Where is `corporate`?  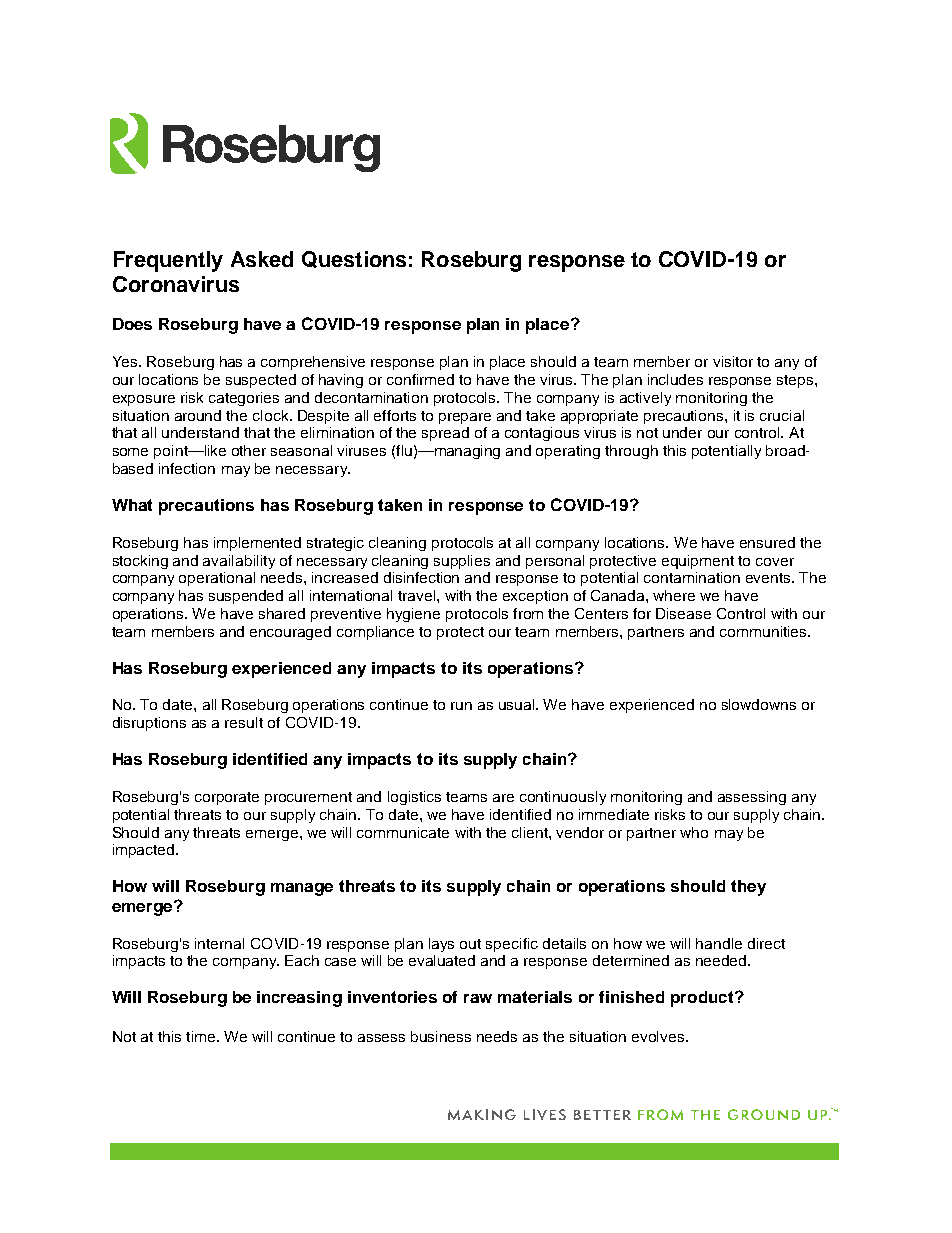
corporate is located at coordinates (227, 798).
